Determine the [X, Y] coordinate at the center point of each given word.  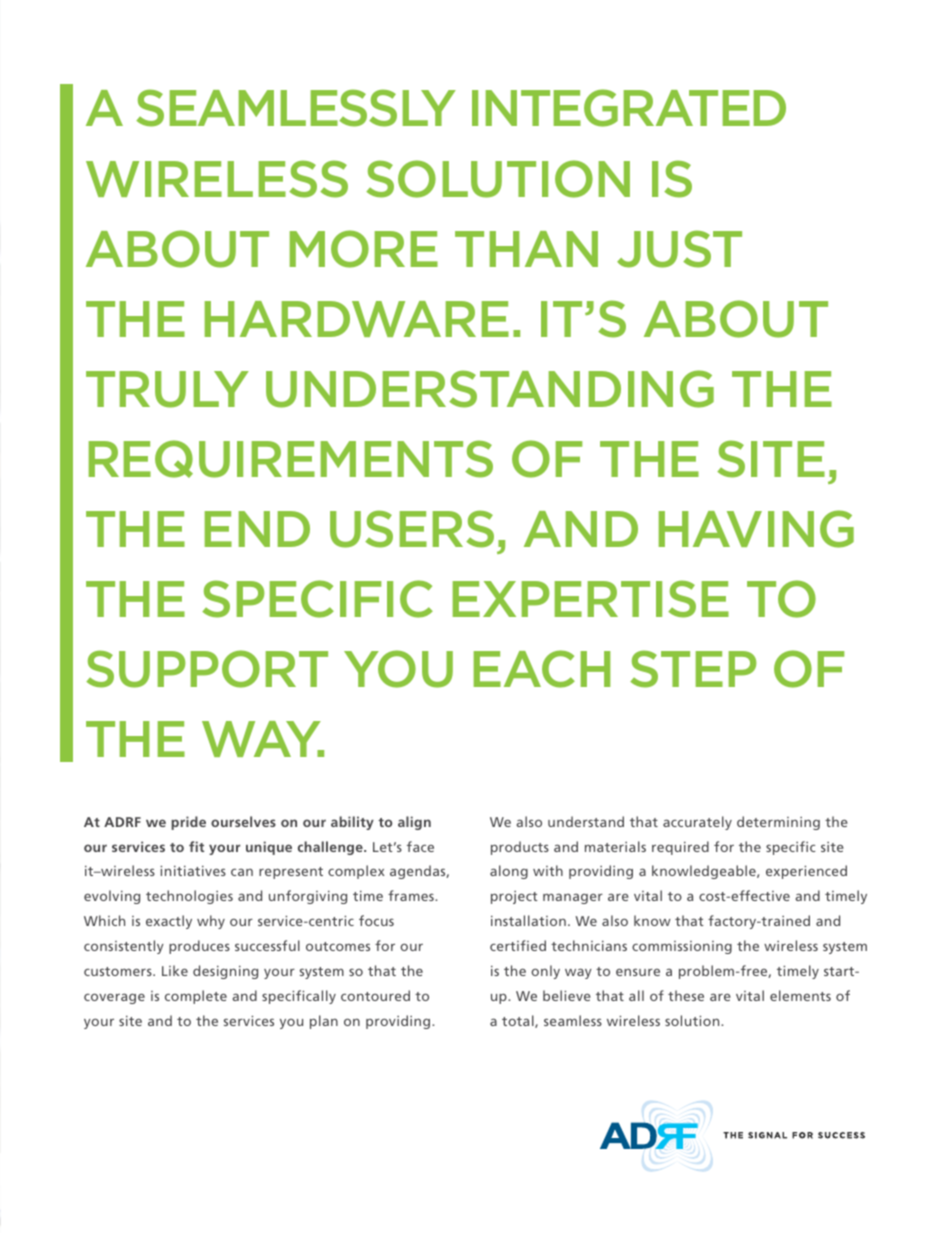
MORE [364, 249]
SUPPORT [207, 669]
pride [188, 823]
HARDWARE [357, 319]
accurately [697, 823]
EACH [542, 669]
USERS [412, 529]
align [414, 823]
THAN [526, 249]
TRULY [167, 389]
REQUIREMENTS [291, 459]
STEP [693, 669]
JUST [679, 249]
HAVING [756, 529]
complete [196, 997]
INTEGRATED [629, 108]
